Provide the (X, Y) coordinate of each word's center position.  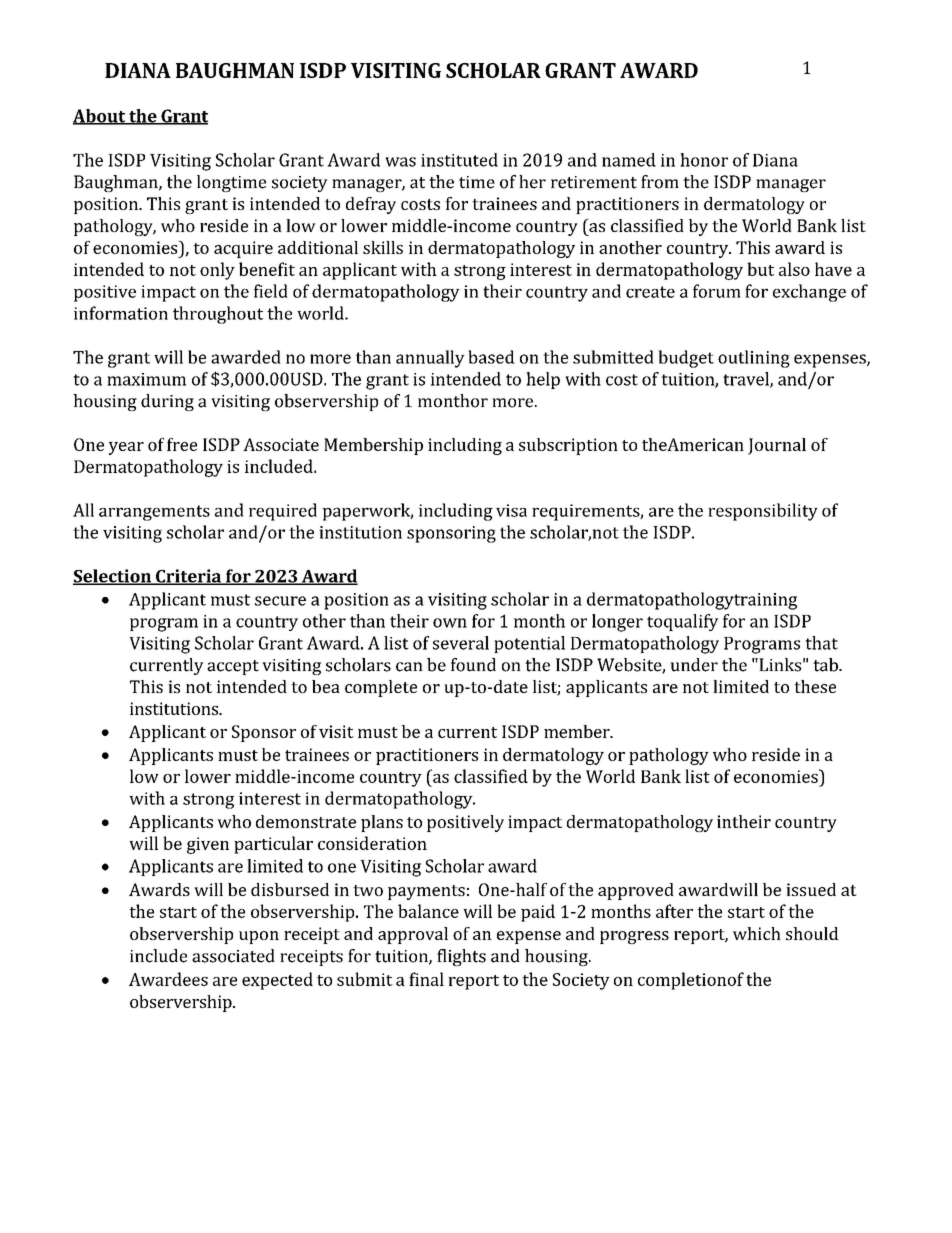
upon (259, 937)
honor (704, 160)
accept (233, 667)
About (100, 117)
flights (461, 957)
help (543, 380)
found (473, 665)
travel (747, 380)
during (167, 402)
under (694, 665)
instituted (459, 160)
